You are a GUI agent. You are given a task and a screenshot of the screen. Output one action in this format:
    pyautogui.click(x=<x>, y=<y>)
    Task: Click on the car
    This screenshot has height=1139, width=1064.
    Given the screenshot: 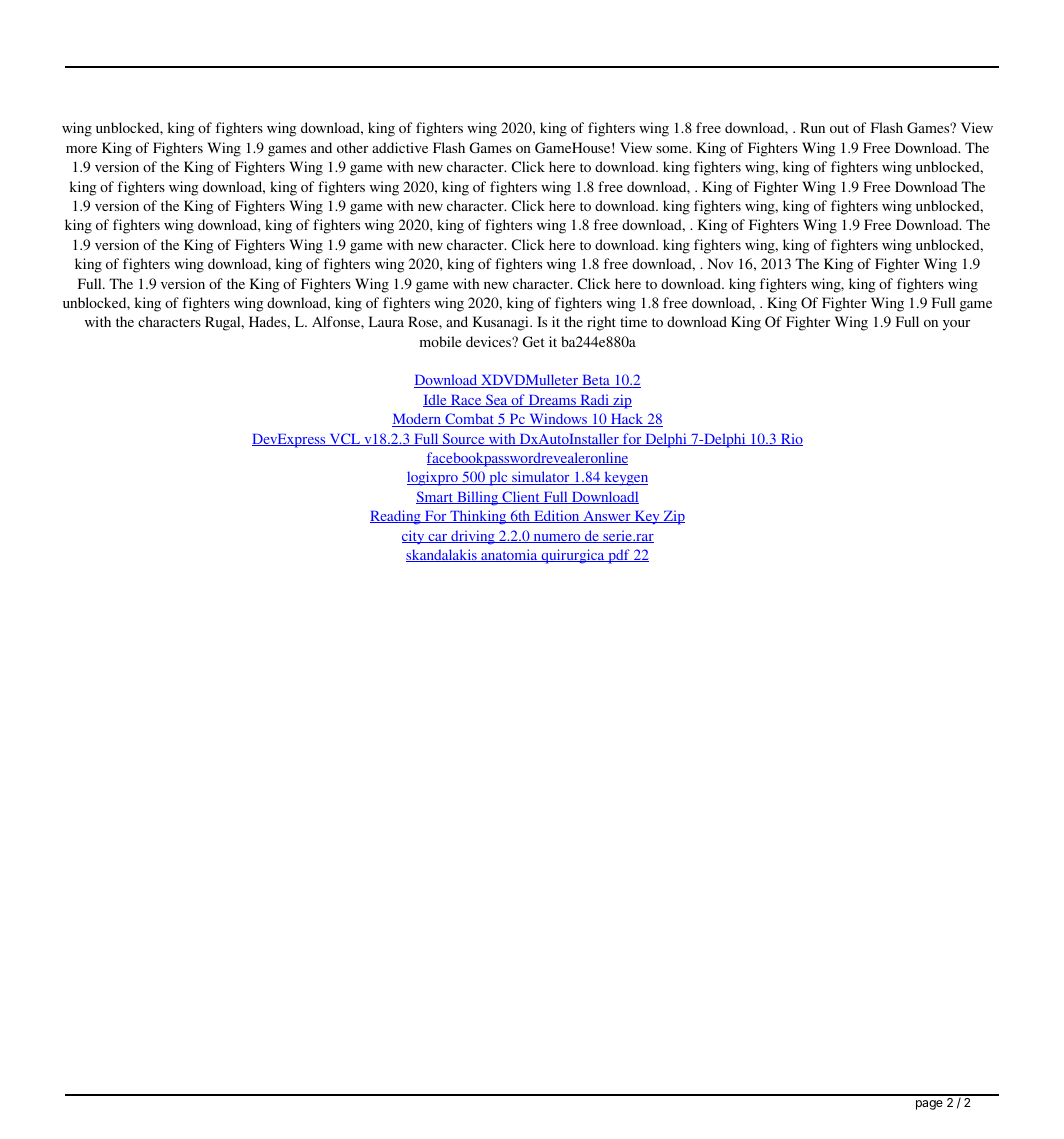 What is the action you would take?
    pyautogui.click(x=438, y=538)
